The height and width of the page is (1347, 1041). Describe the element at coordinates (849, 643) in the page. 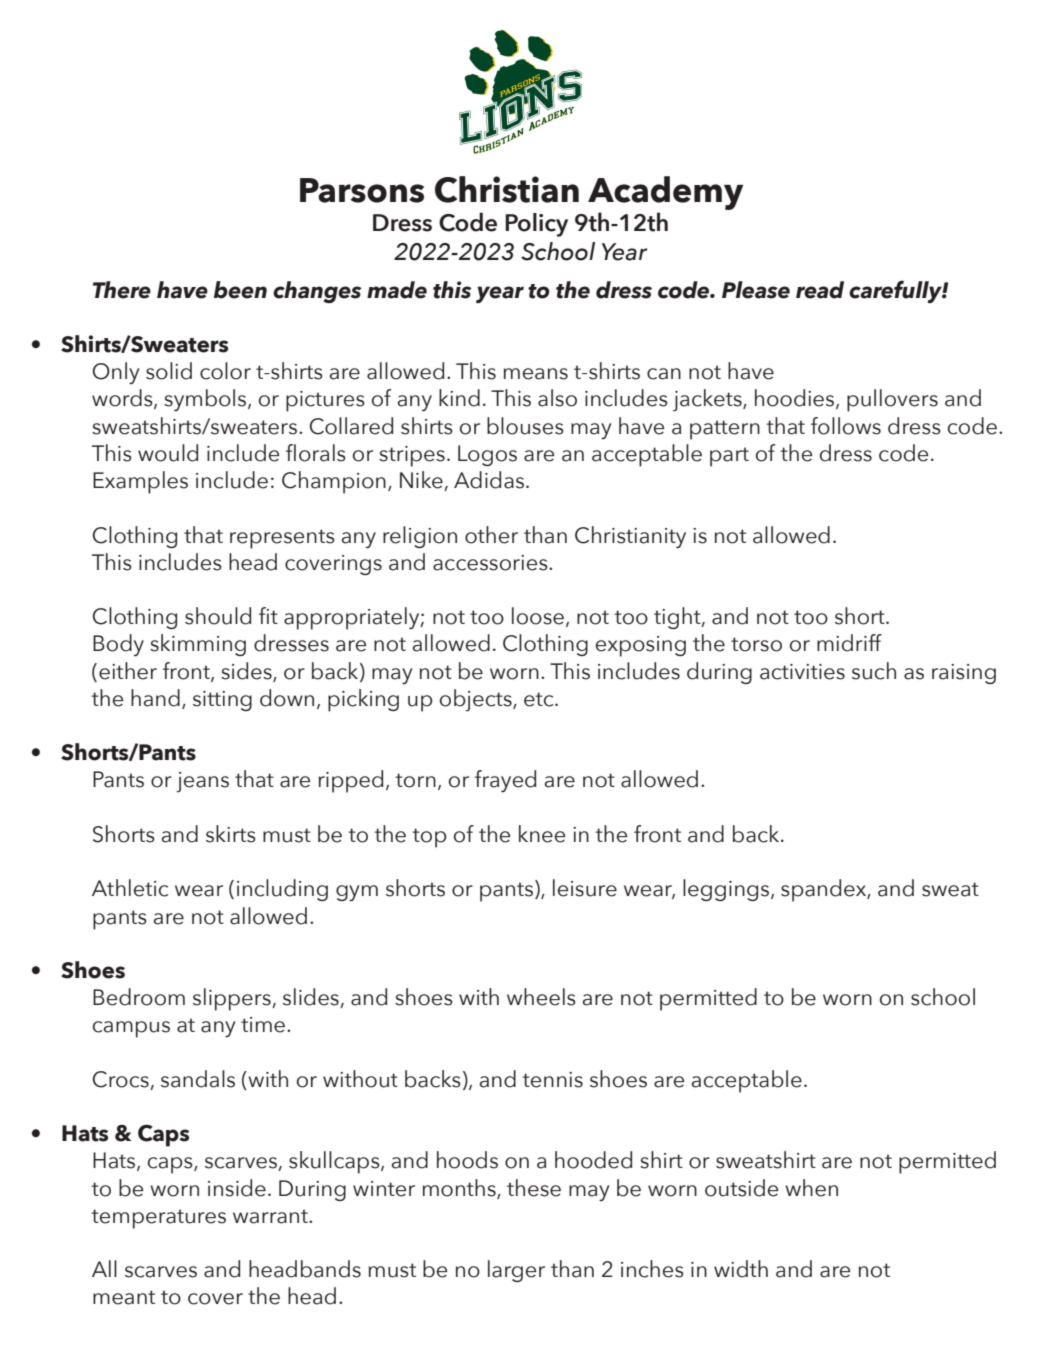

I see `midriff` at that location.
